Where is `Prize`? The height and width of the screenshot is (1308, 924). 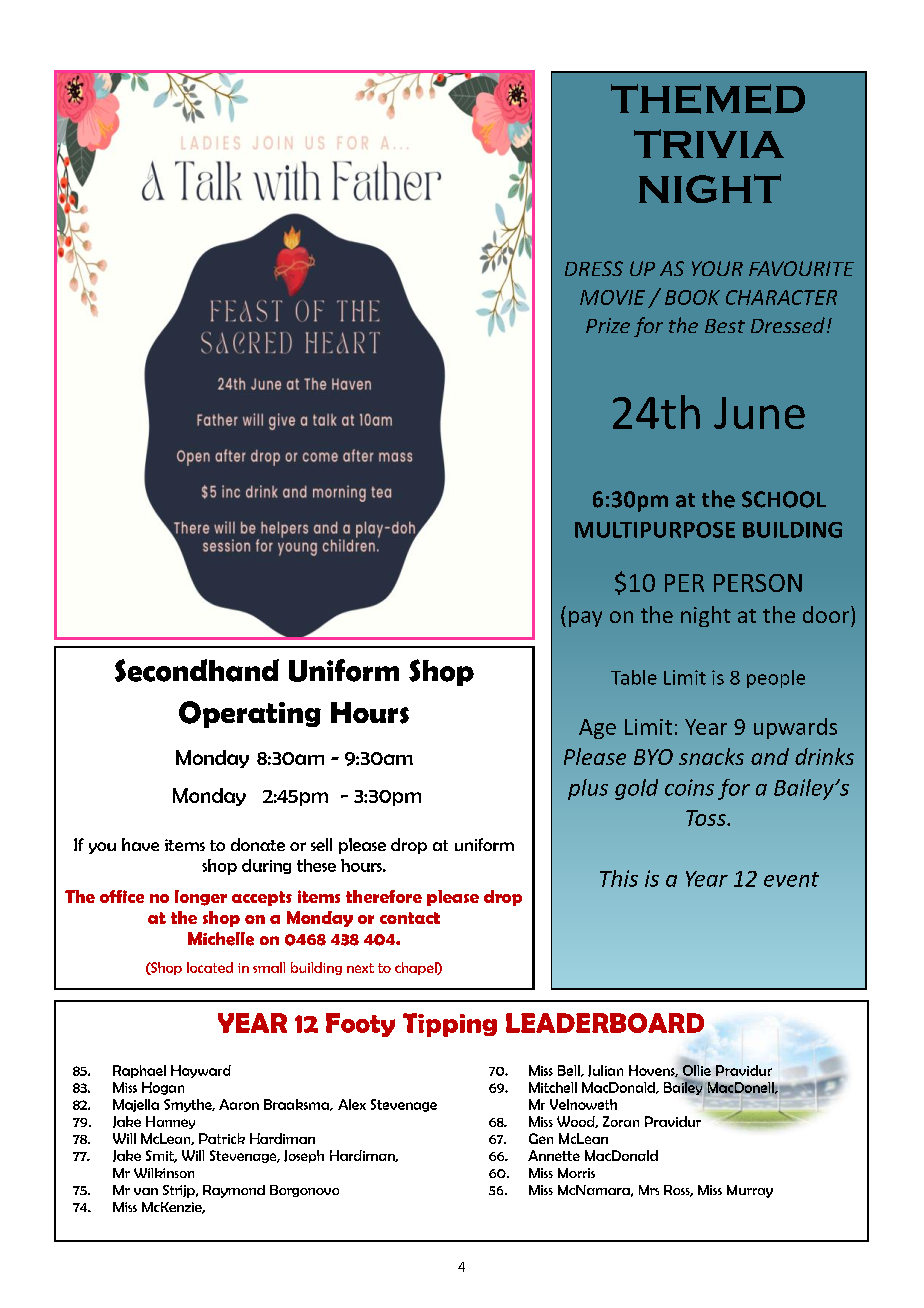 Prize is located at coordinates (608, 325).
